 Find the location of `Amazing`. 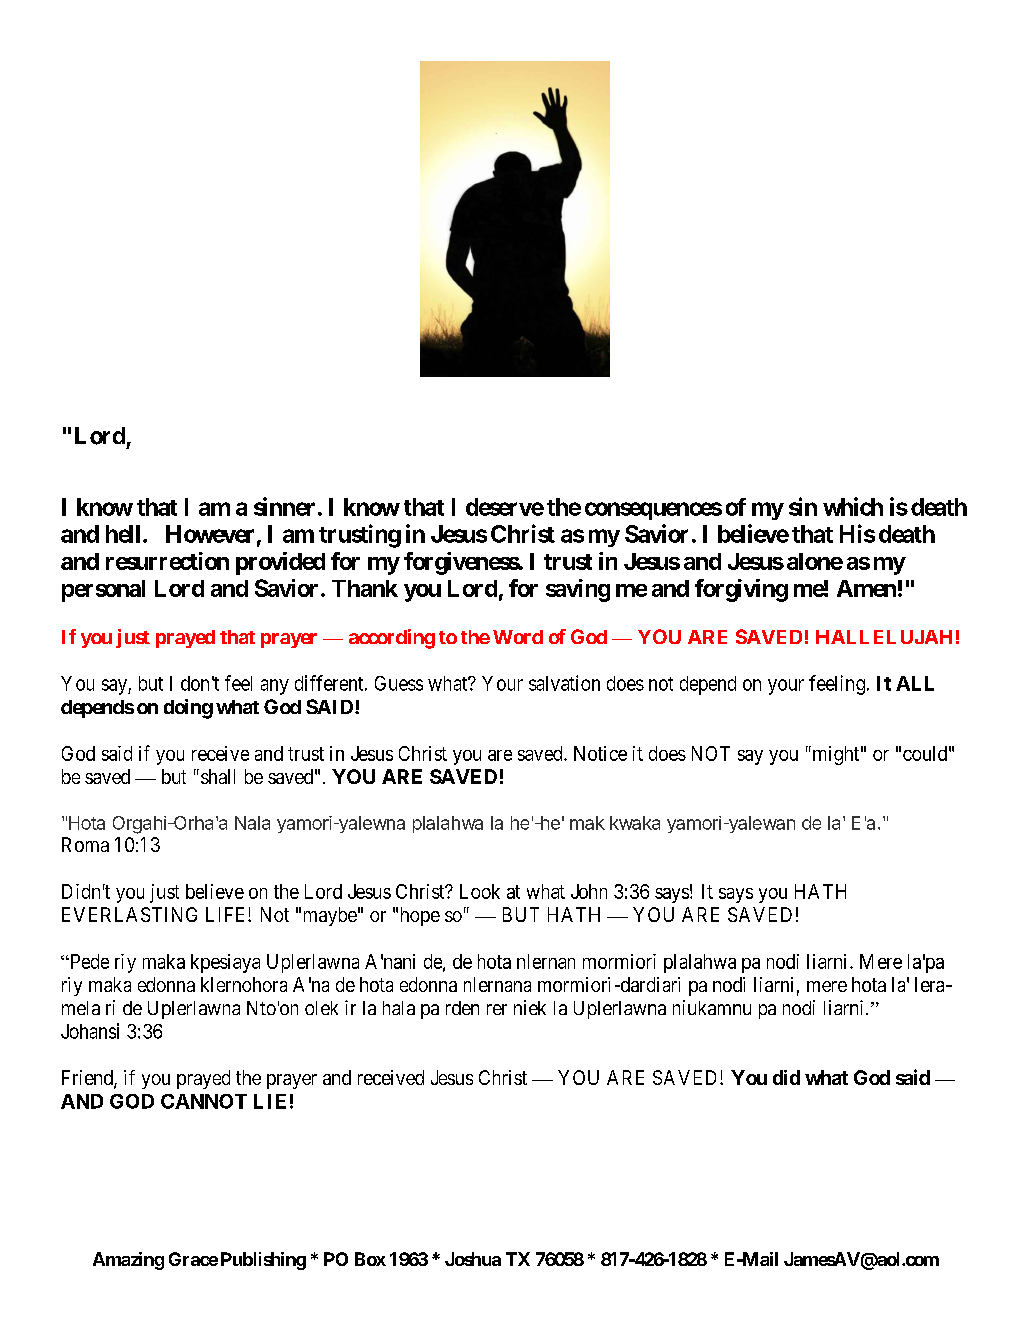

Amazing is located at coordinates (128, 1261).
